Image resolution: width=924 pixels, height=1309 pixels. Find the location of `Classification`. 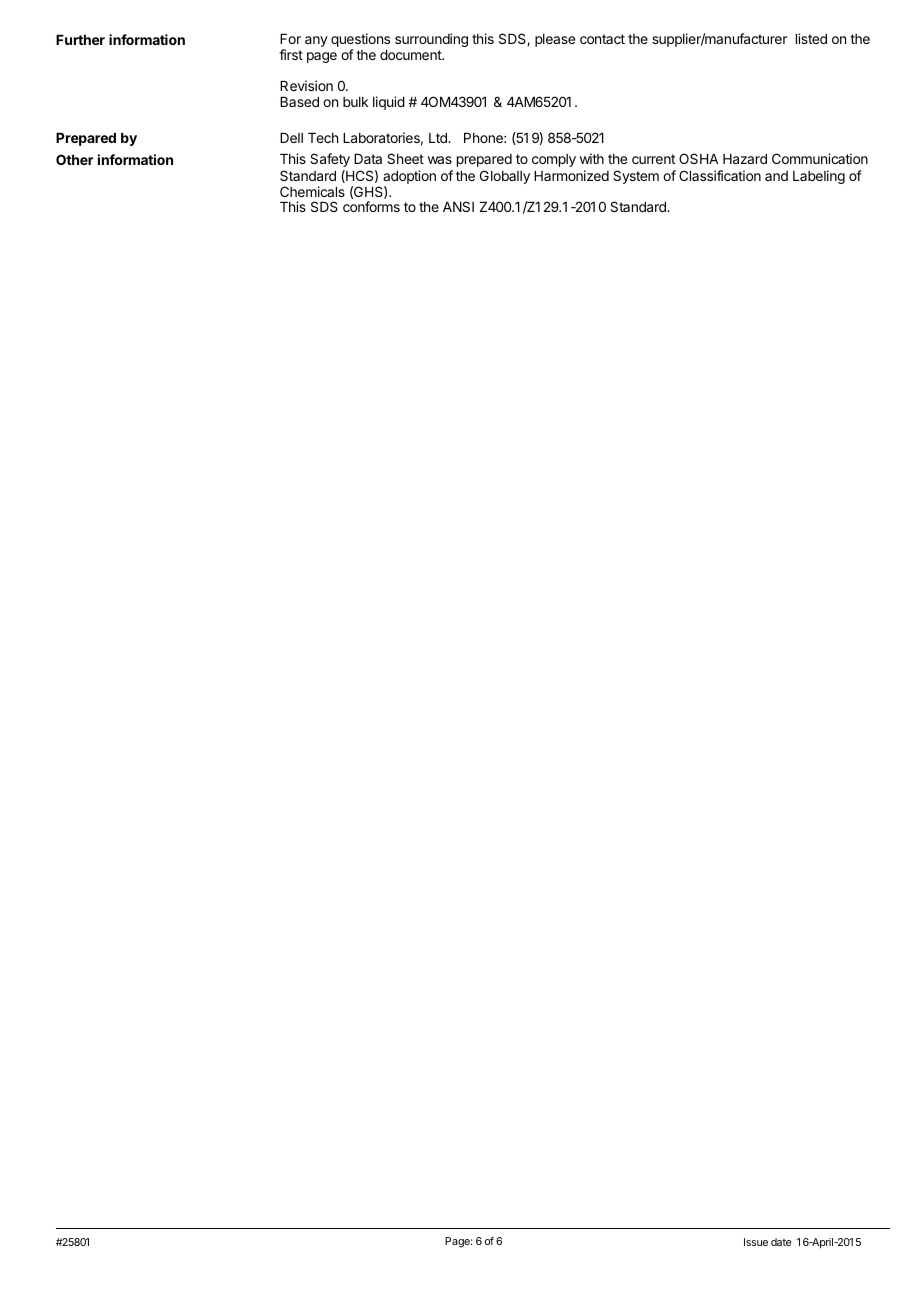

Classification is located at coordinates (720, 175).
